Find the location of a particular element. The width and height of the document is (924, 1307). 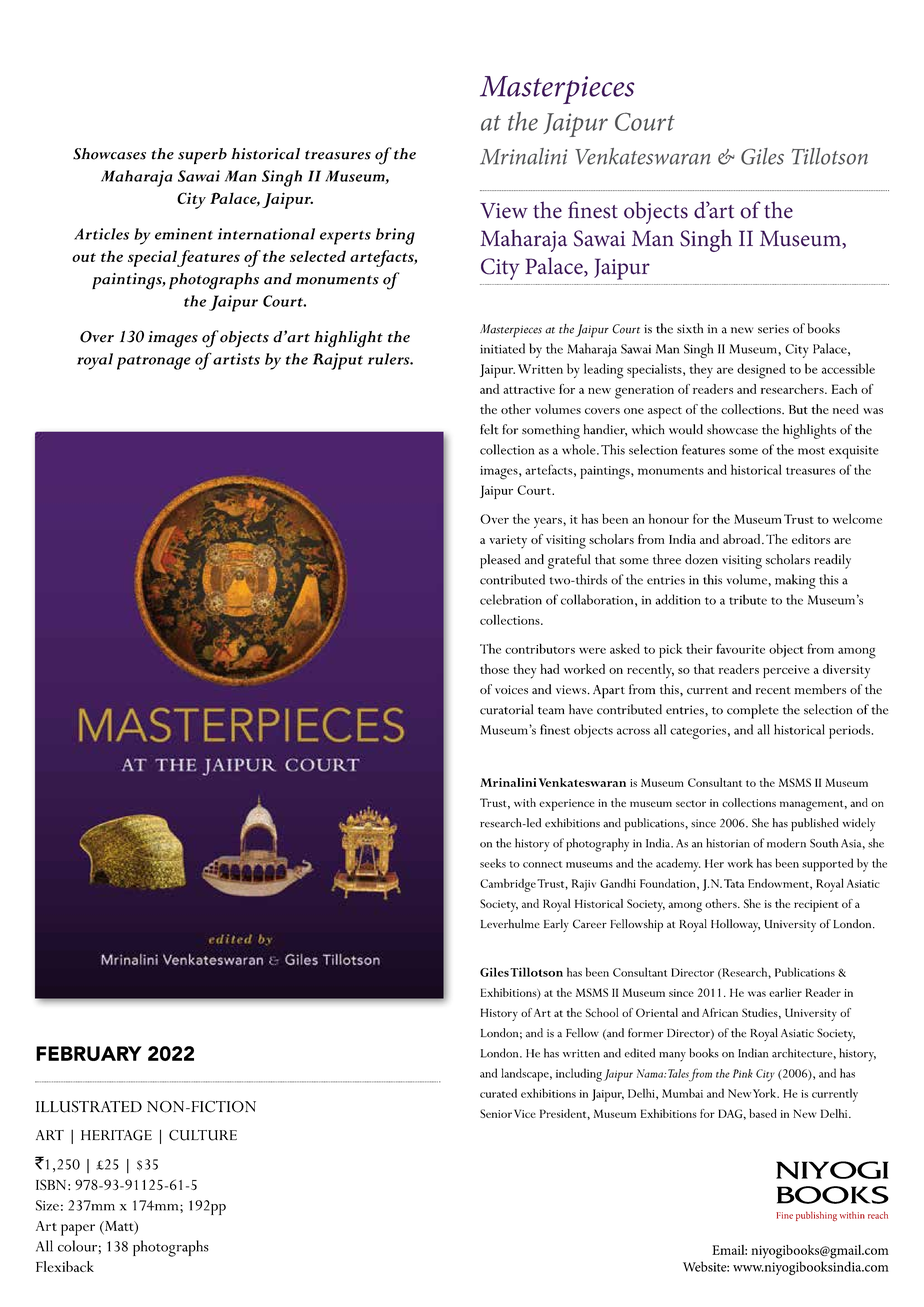

seeks is located at coordinates (493, 863).
